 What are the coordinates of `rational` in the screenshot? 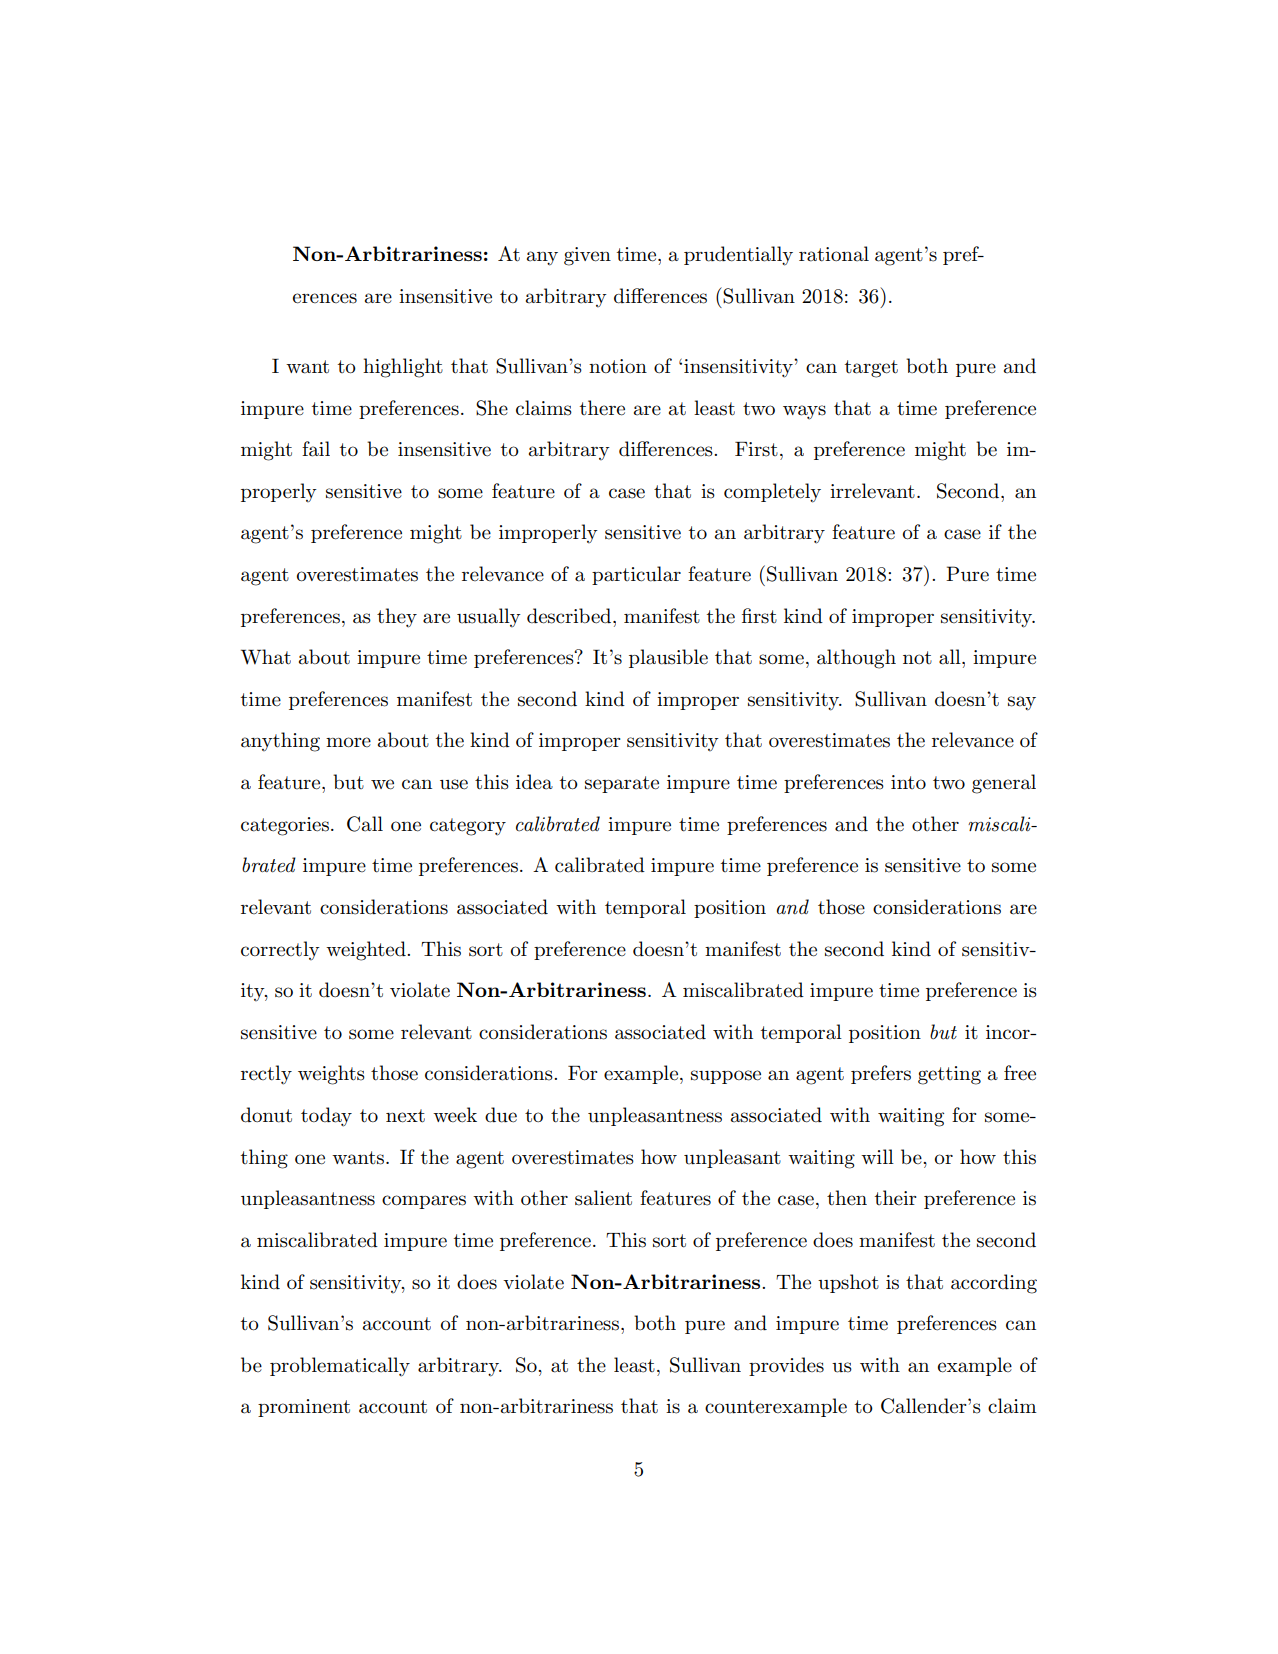 It's located at (834, 254).
